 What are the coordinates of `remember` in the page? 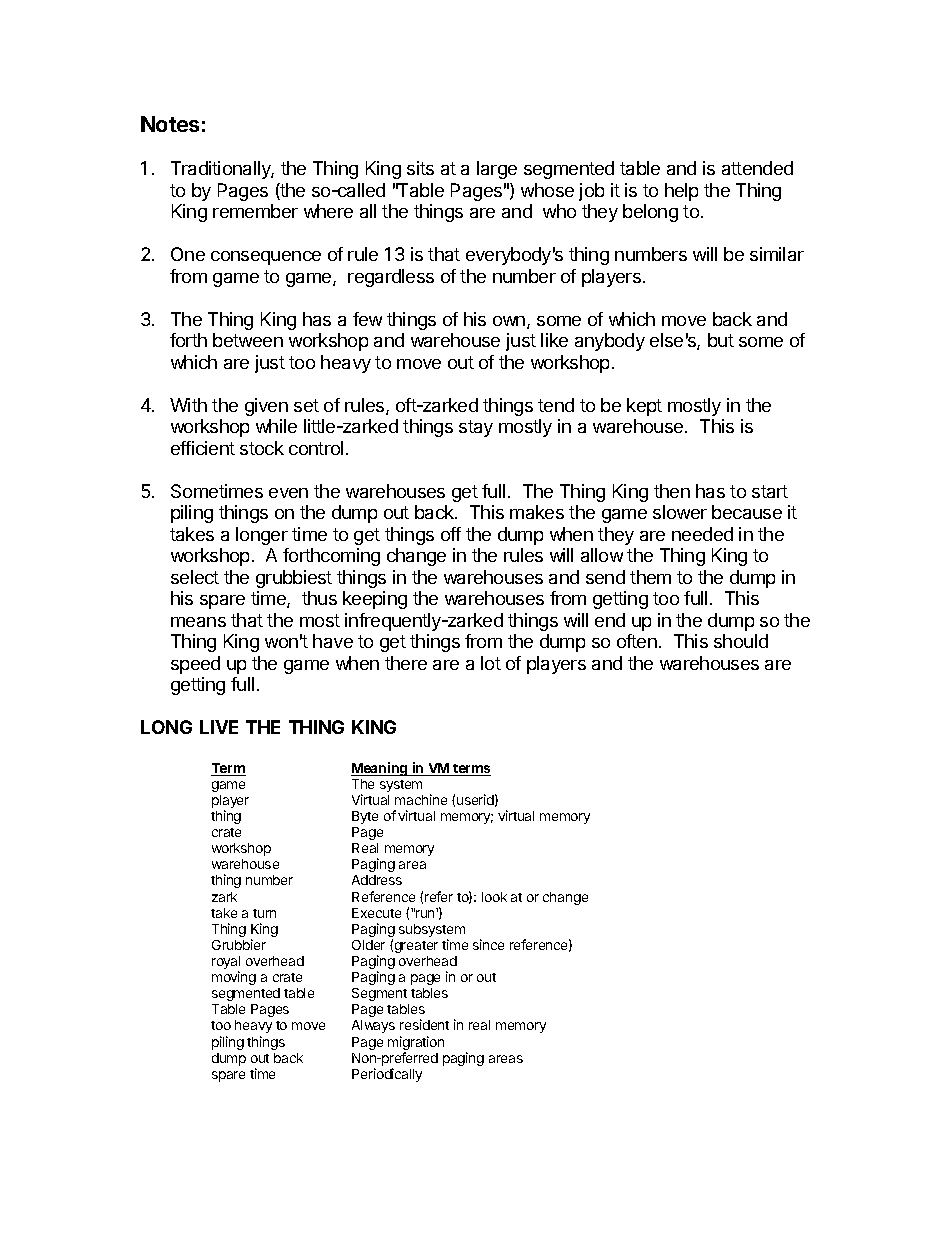 It's located at (255, 211).
